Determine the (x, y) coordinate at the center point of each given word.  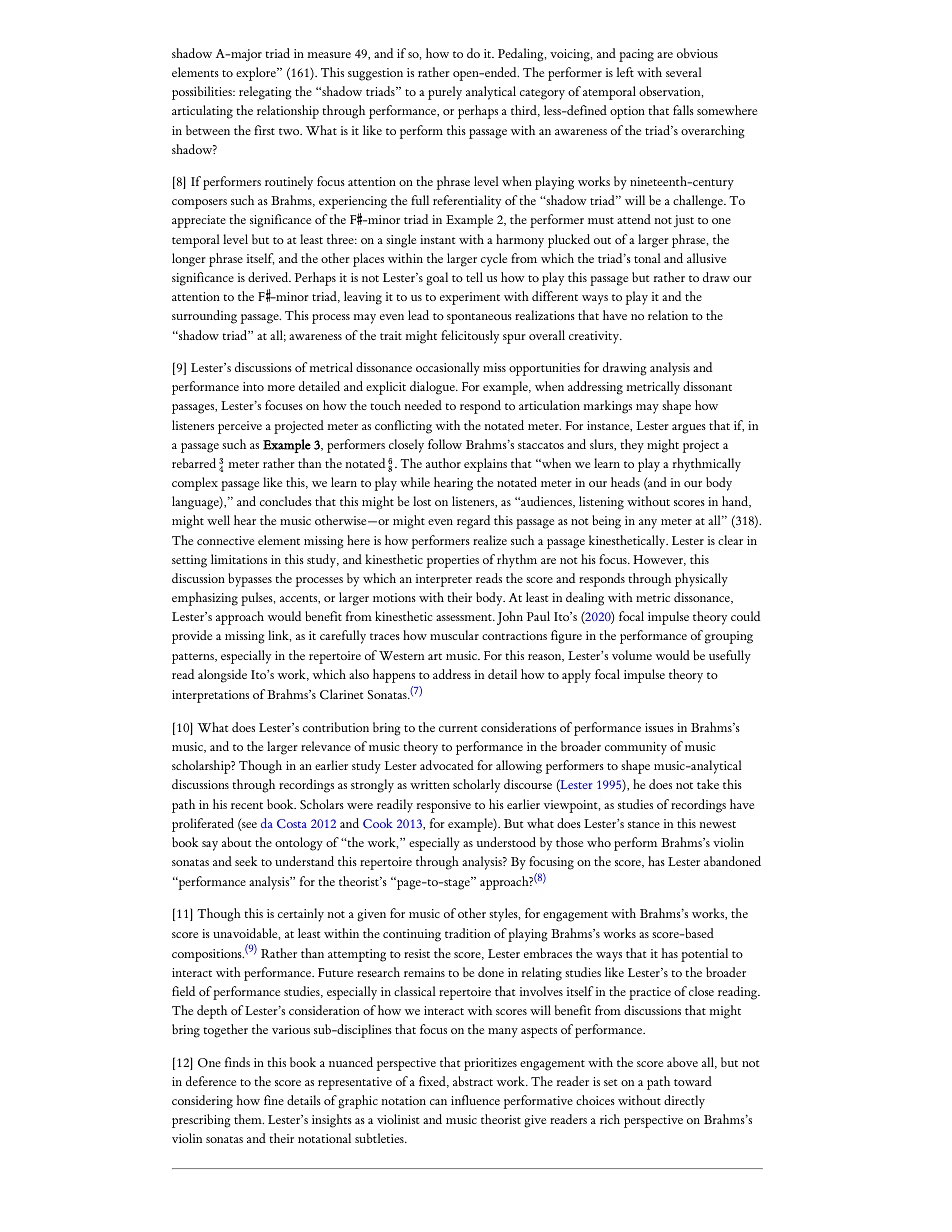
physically (701, 580)
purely (445, 93)
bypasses (250, 580)
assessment (465, 617)
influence (475, 1100)
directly (684, 1102)
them (249, 1119)
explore (257, 74)
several (684, 72)
